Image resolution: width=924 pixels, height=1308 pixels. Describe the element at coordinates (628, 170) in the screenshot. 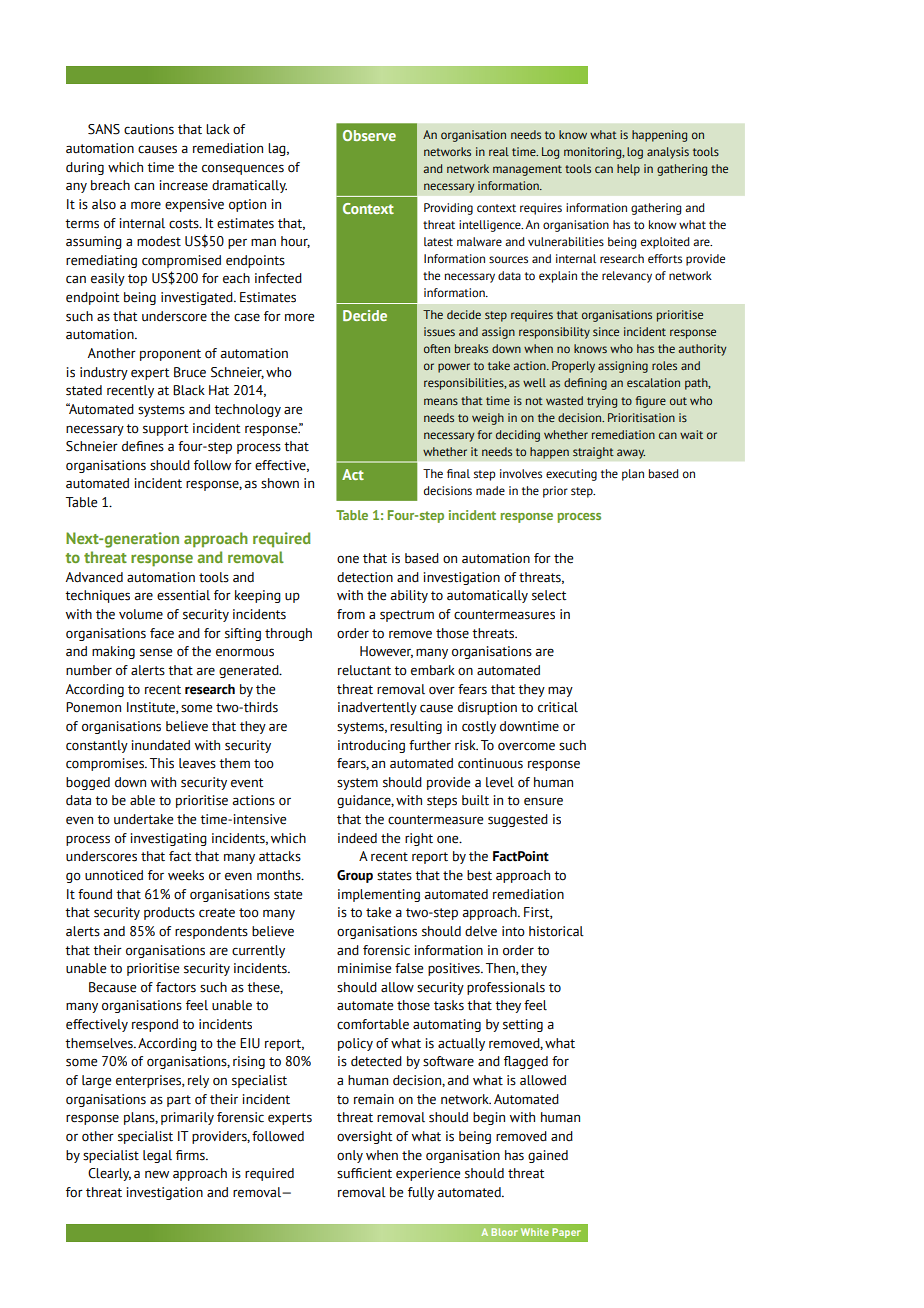

I see `help` at that location.
